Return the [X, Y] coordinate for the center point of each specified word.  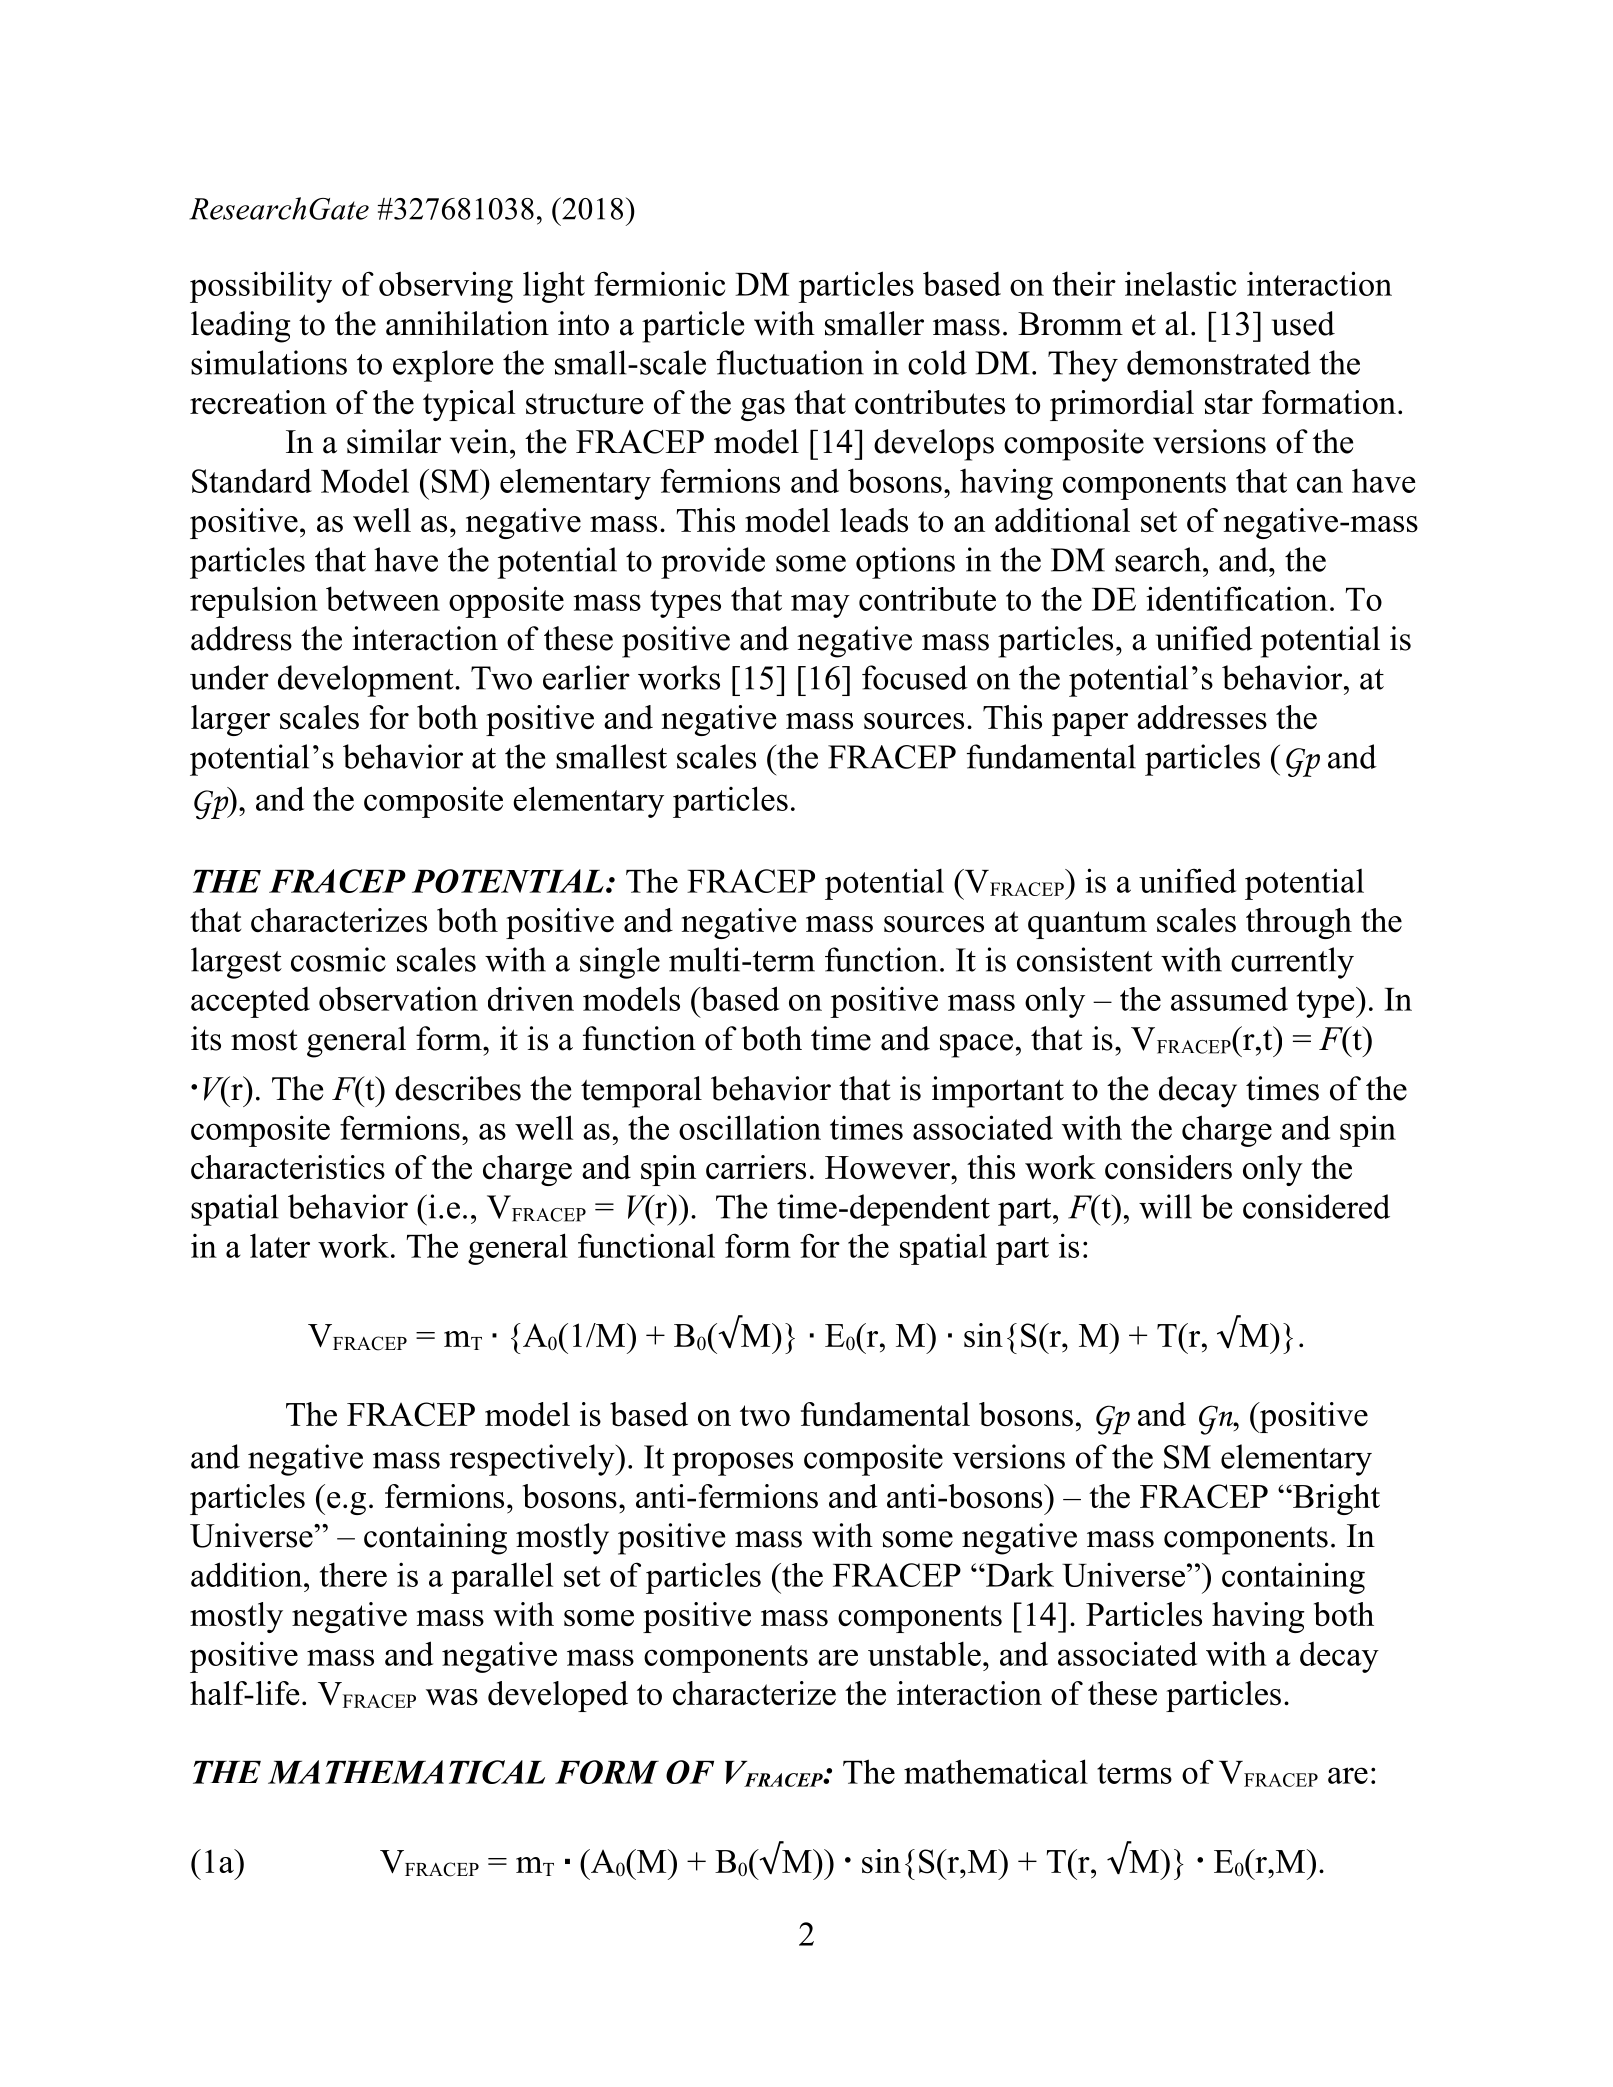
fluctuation [790, 362]
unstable [924, 1653]
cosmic [338, 959]
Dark [1019, 1574]
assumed [1229, 998]
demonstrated [1219, 362]
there [353, 1574]
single [620, 963]
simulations [269, 362]
